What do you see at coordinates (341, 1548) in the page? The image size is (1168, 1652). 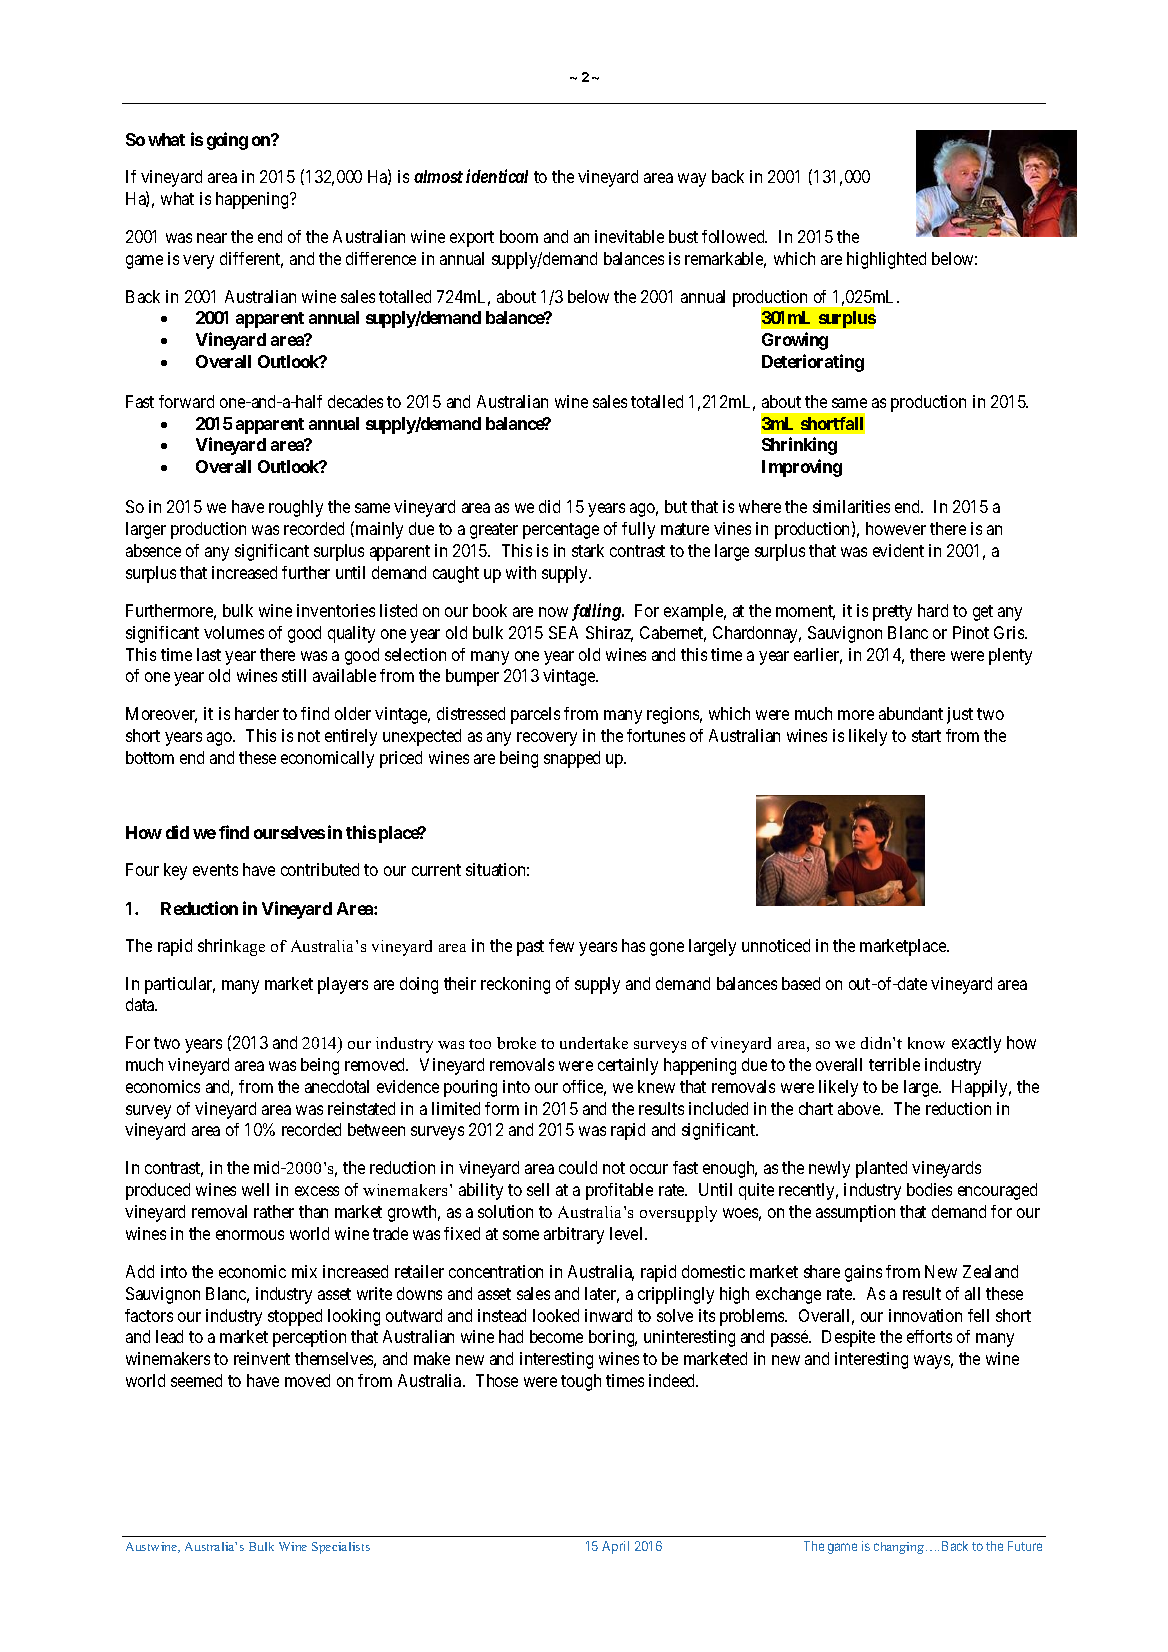 I see `Specialists` at bounding box center [341, 1548].
